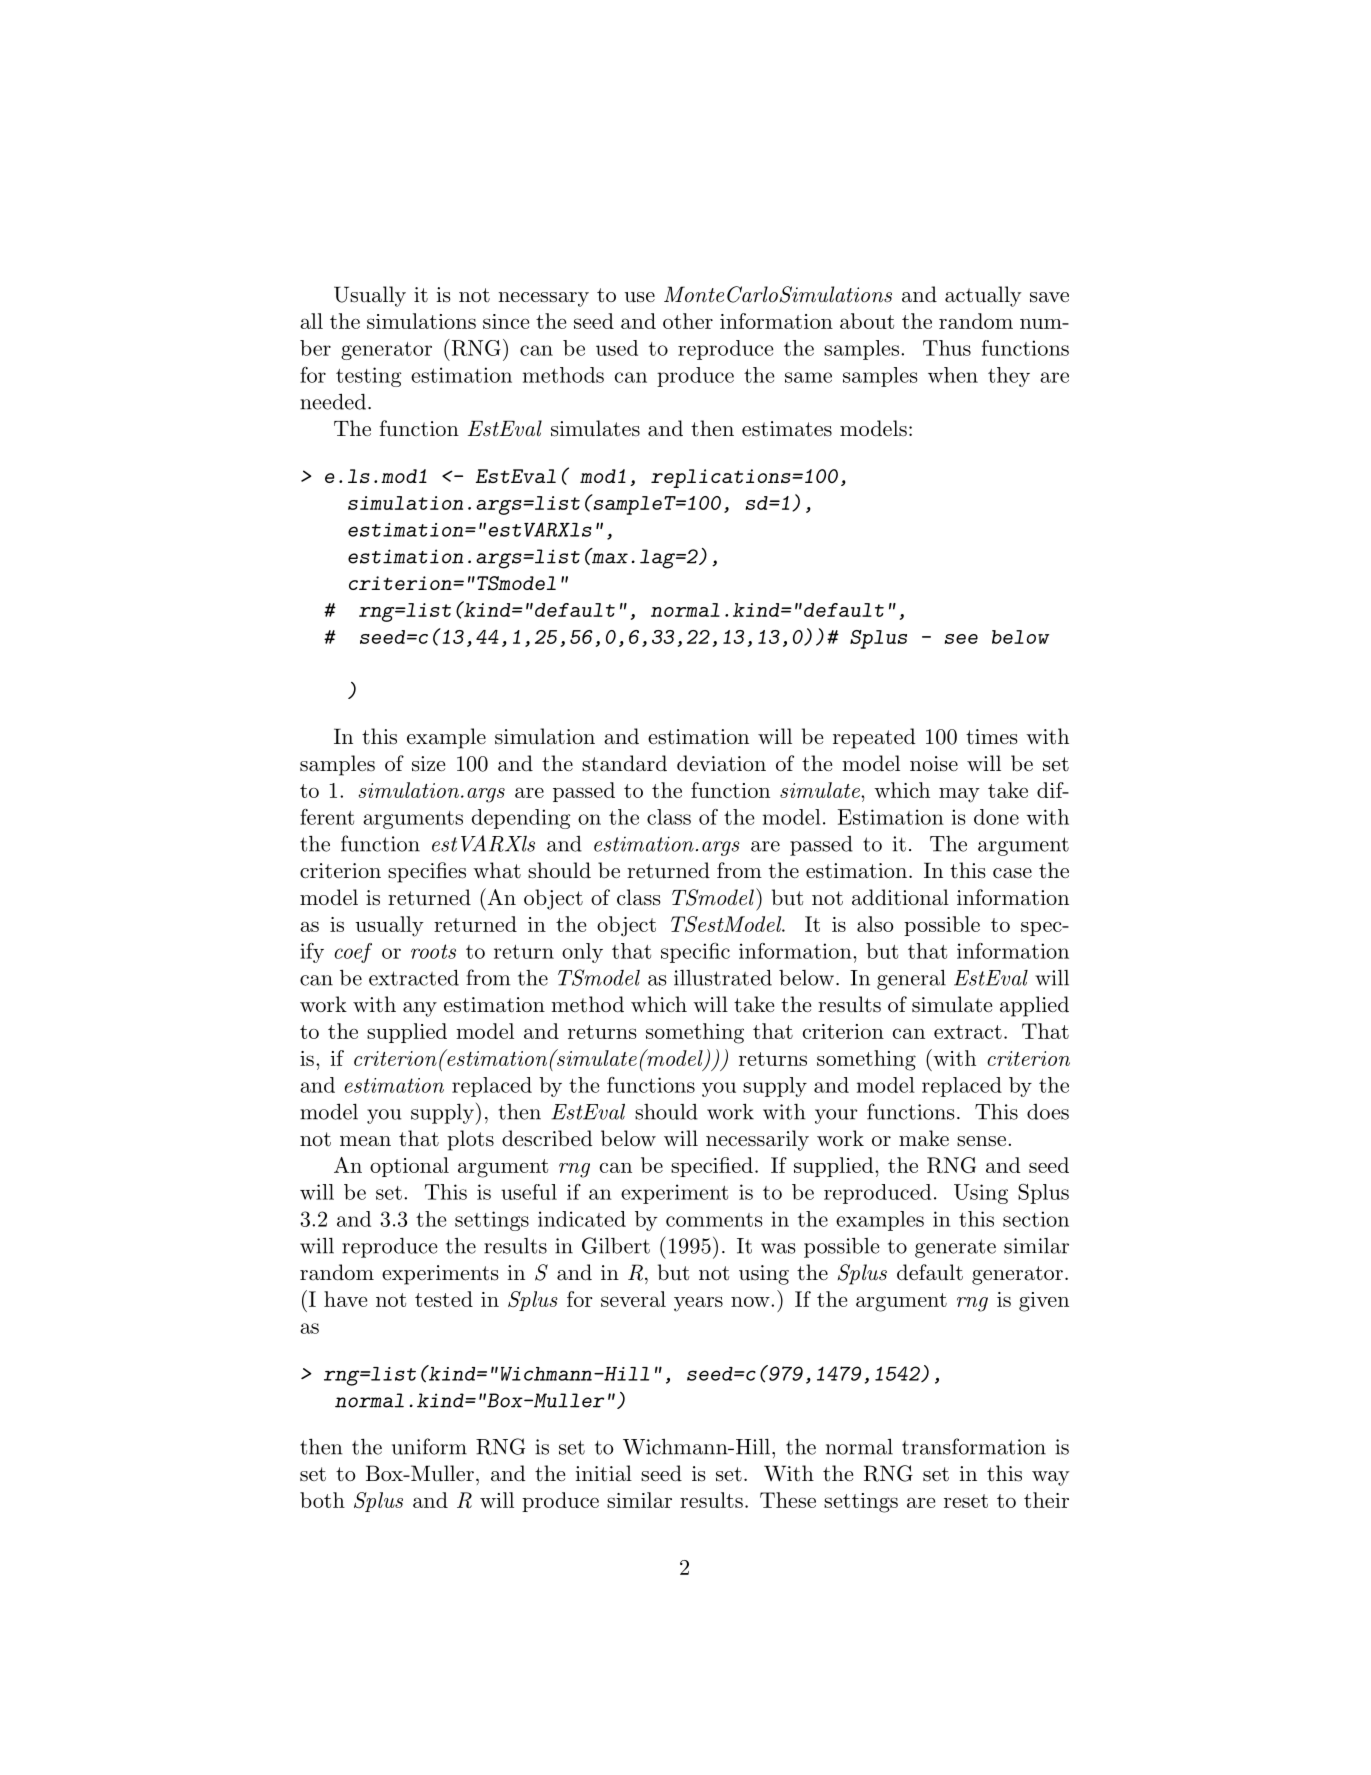  I want to click on times, so click(992, 737).
